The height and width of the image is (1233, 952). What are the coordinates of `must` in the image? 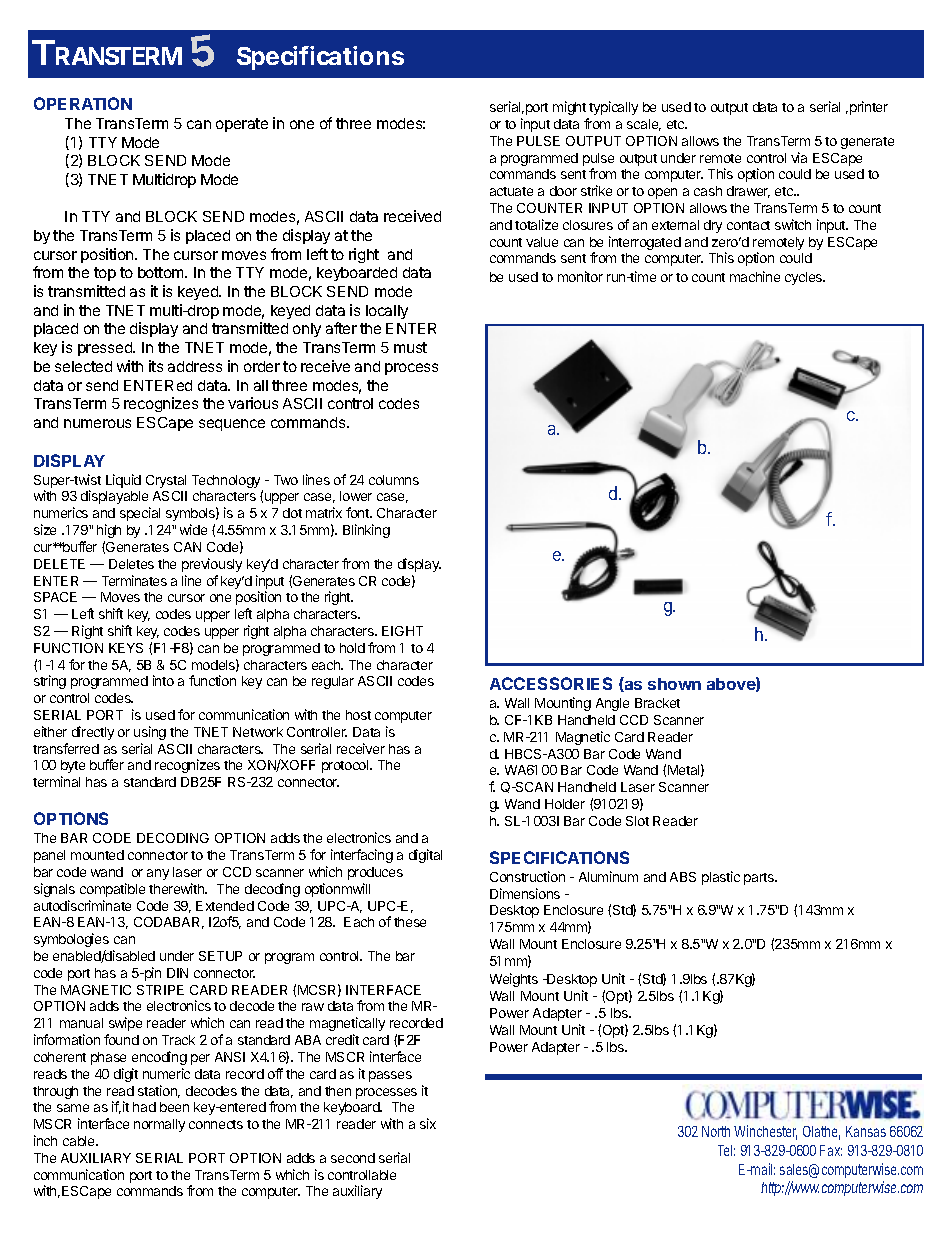 It's located at (410, 347).
